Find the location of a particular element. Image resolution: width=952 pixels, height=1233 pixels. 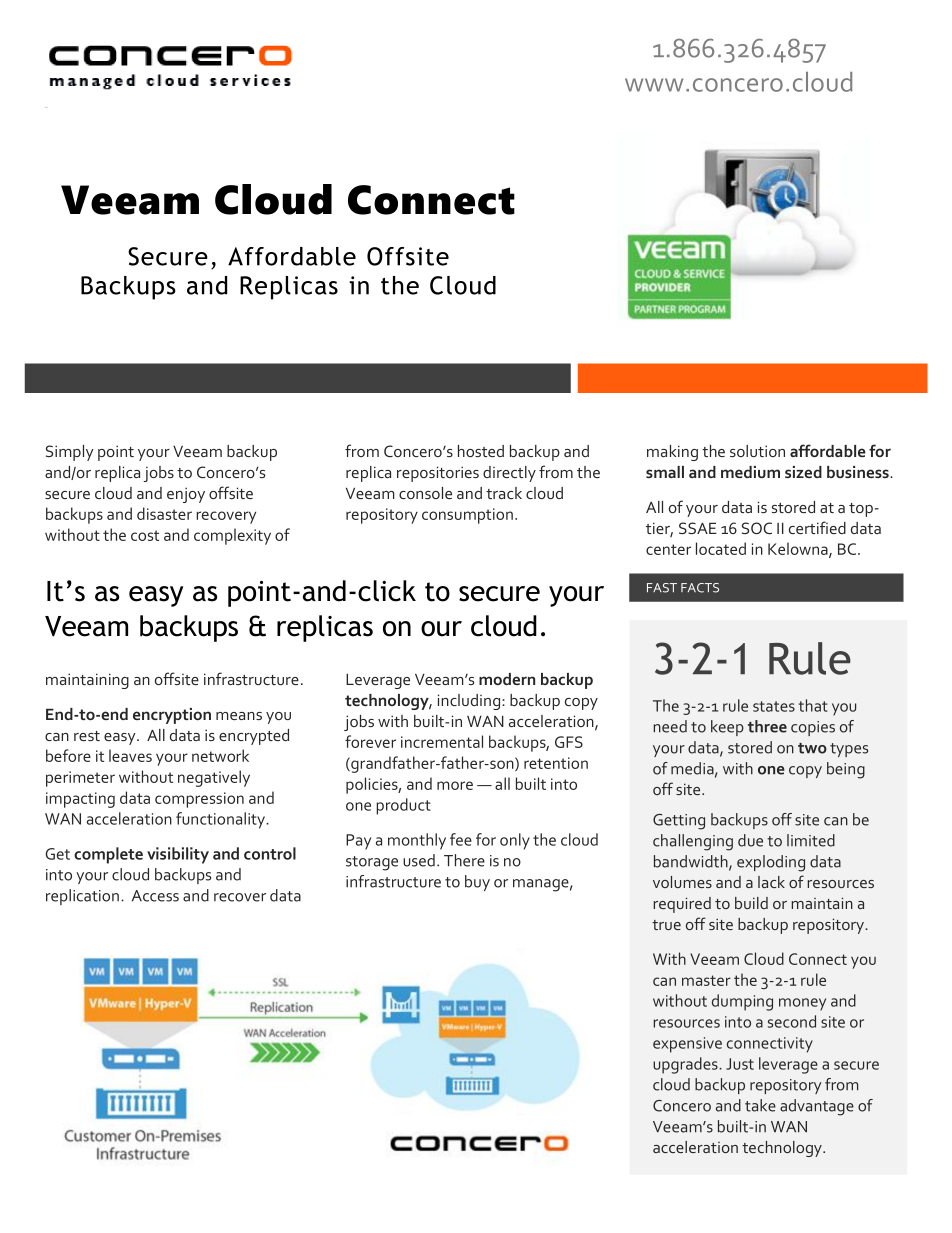

repositories is located at coordinates (438, 474).
